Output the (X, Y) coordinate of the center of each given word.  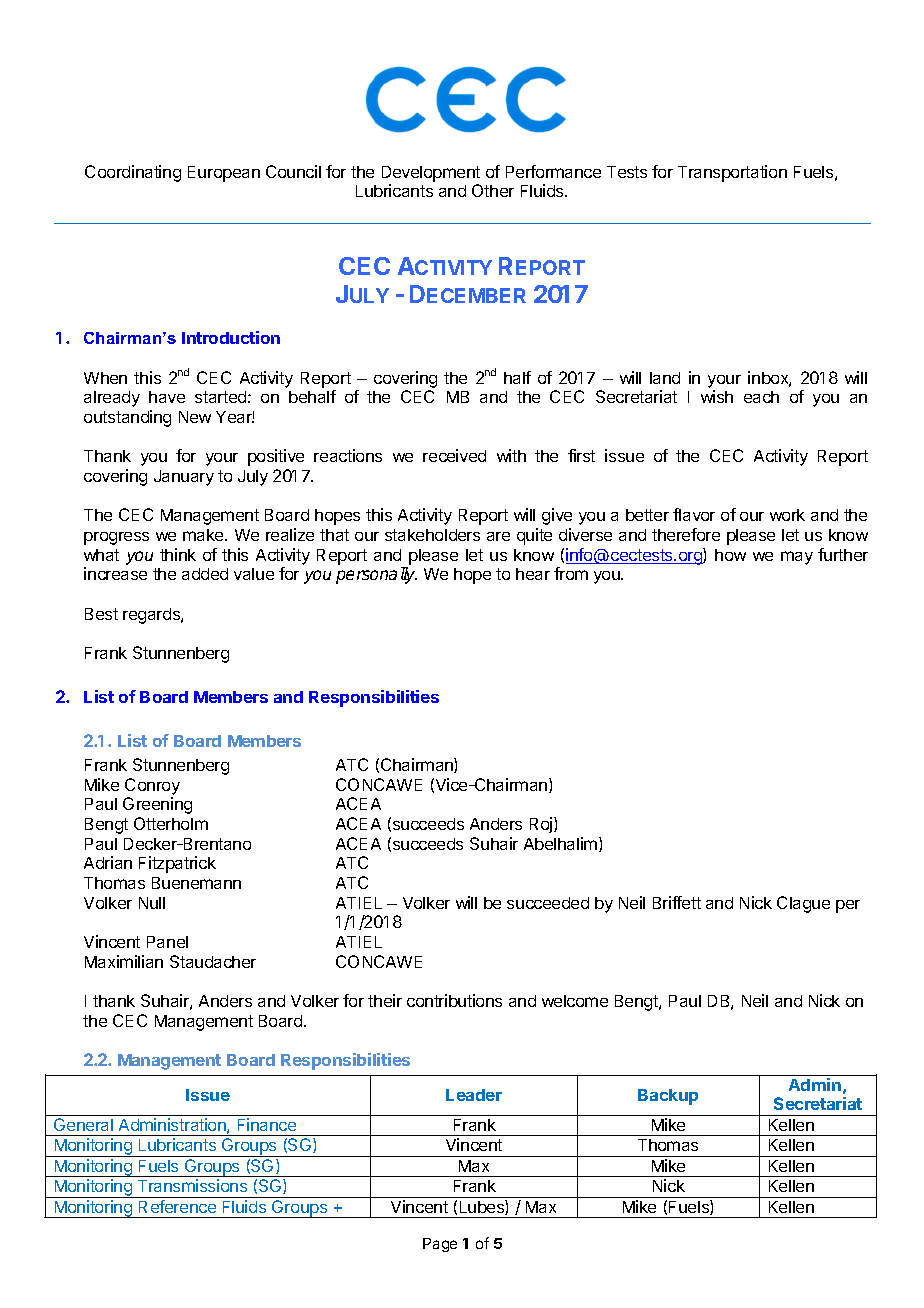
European (224, 174)
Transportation (732, 173)
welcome (575, 1001)
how (730, 555)
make (204, 535)
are (498, 536)
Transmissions (192, 1185)
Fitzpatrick (177, 864)
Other (493, 190)
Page (440, 1245)
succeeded (548, 903)
